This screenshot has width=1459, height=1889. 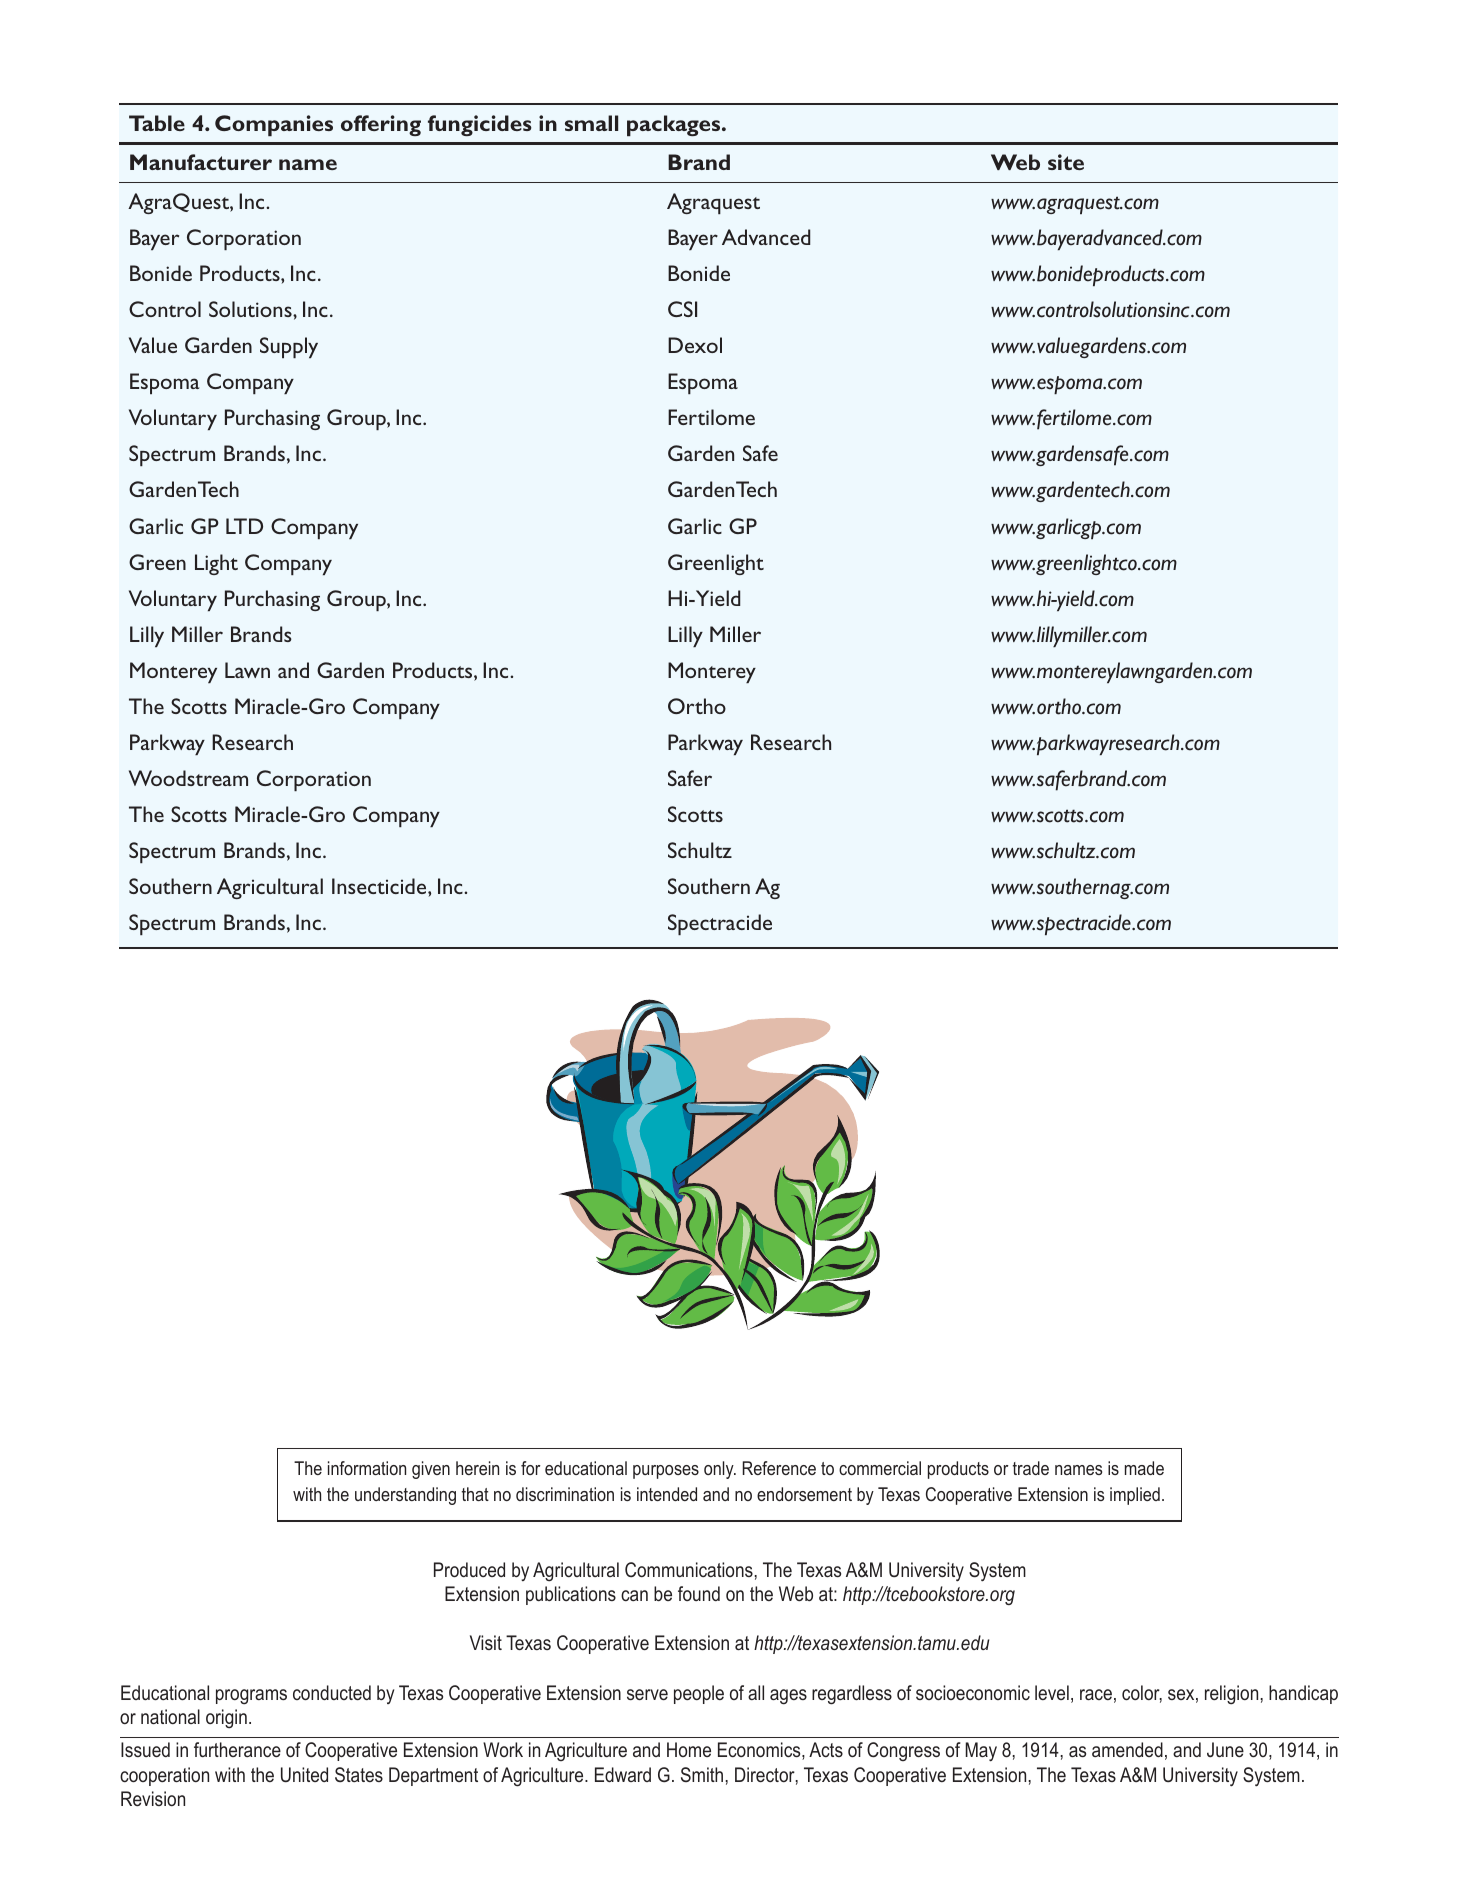 What do you see at coordinates (304, 1774) in the screenshot?
I see `United` at bounding box center [304, 1774].
